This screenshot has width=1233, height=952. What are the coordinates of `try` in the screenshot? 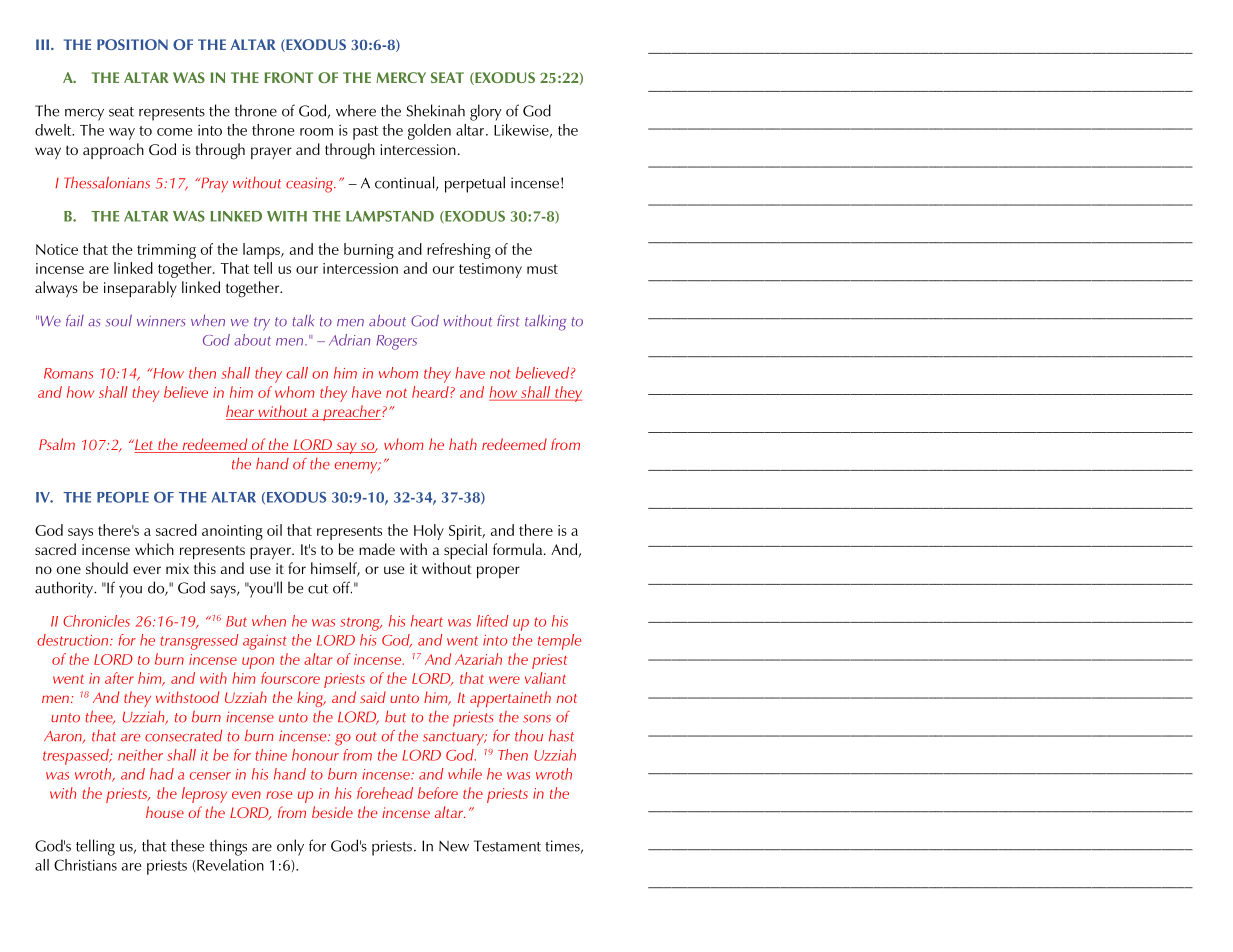 It's located at (262, 324).
